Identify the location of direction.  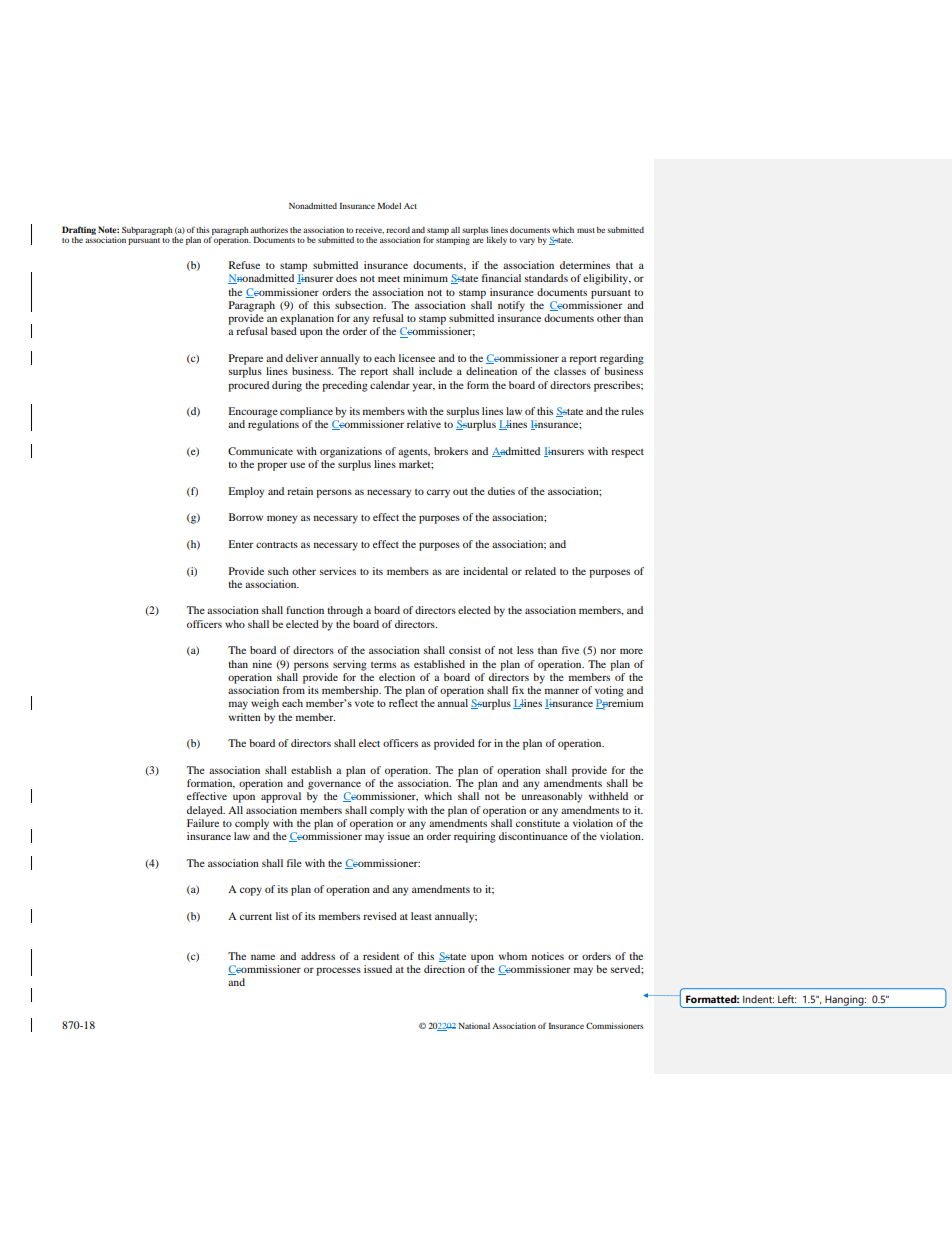
(444, 969).
